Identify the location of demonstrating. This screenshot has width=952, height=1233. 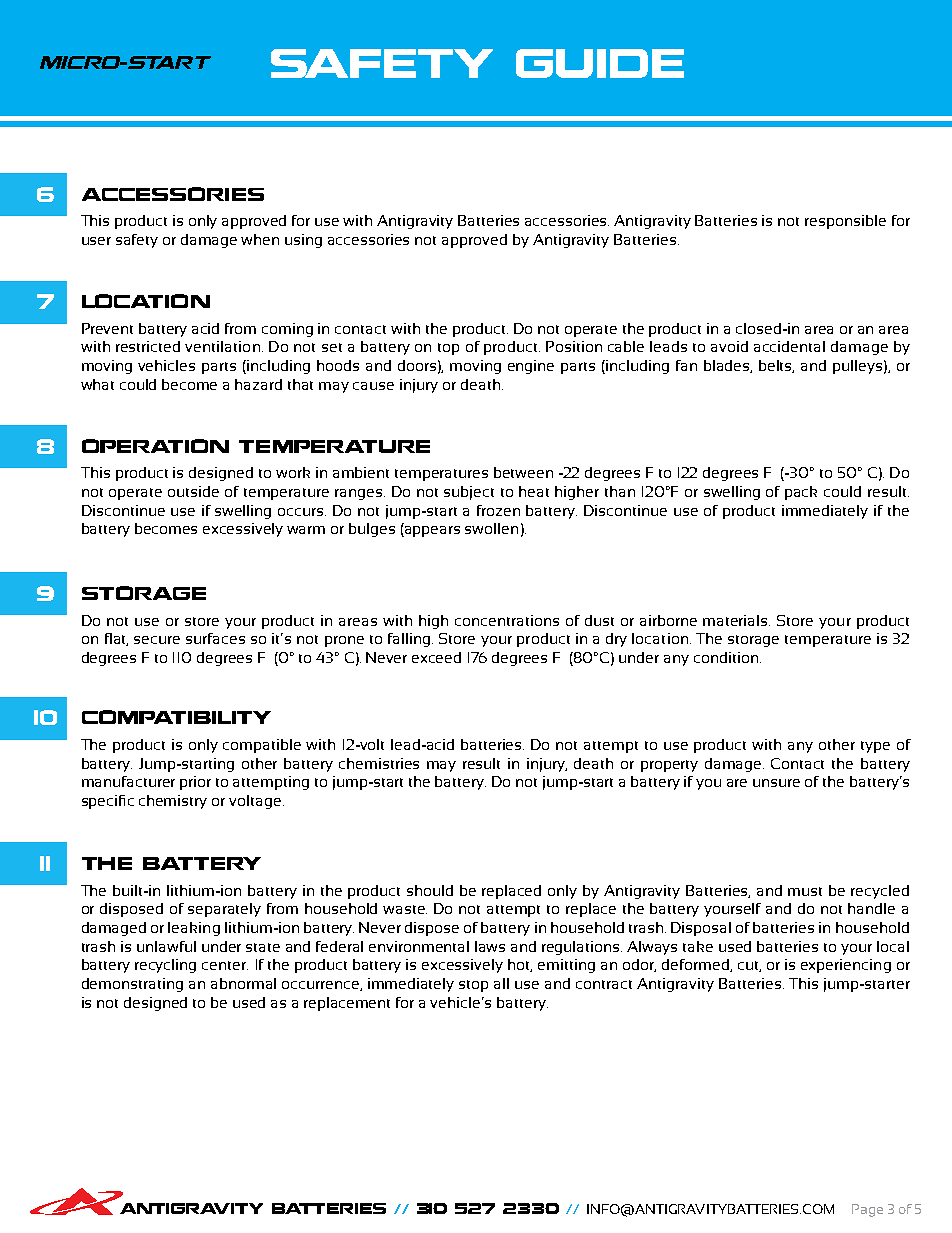
(132, 985).
